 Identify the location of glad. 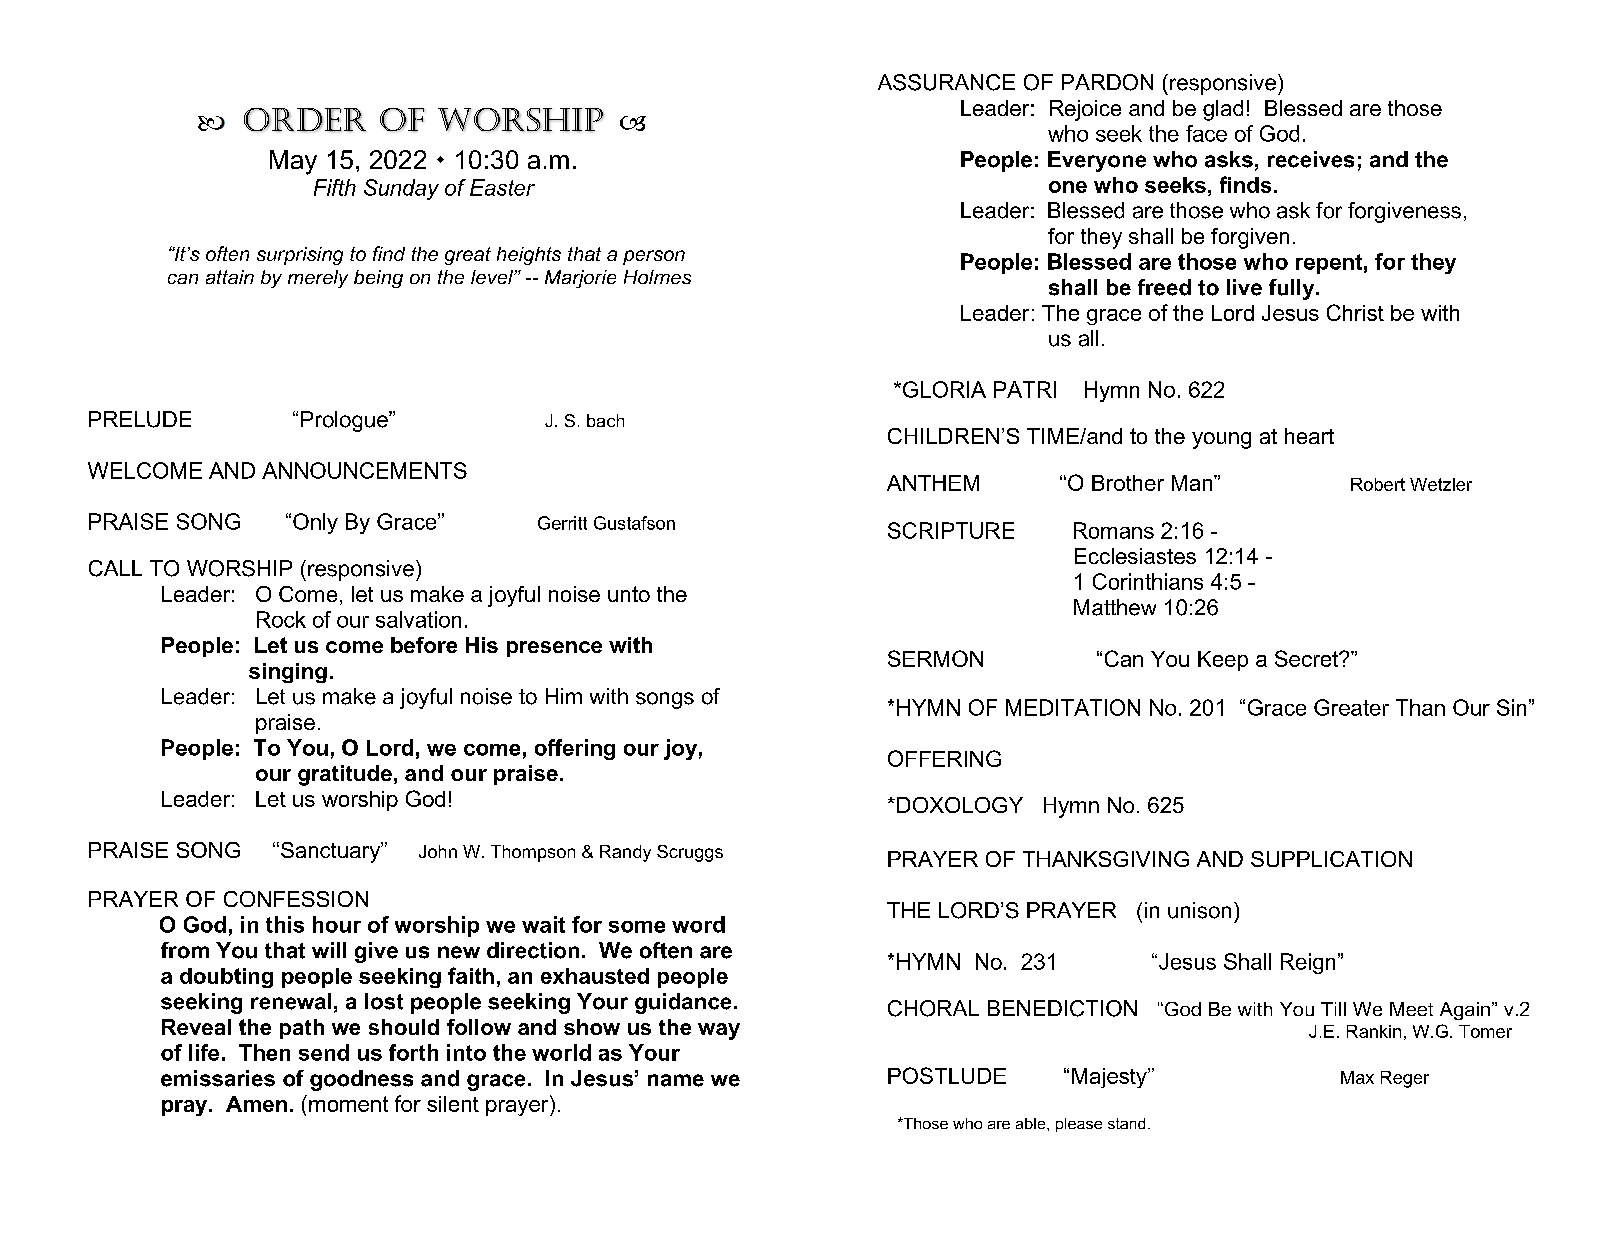
(1223, 110).
